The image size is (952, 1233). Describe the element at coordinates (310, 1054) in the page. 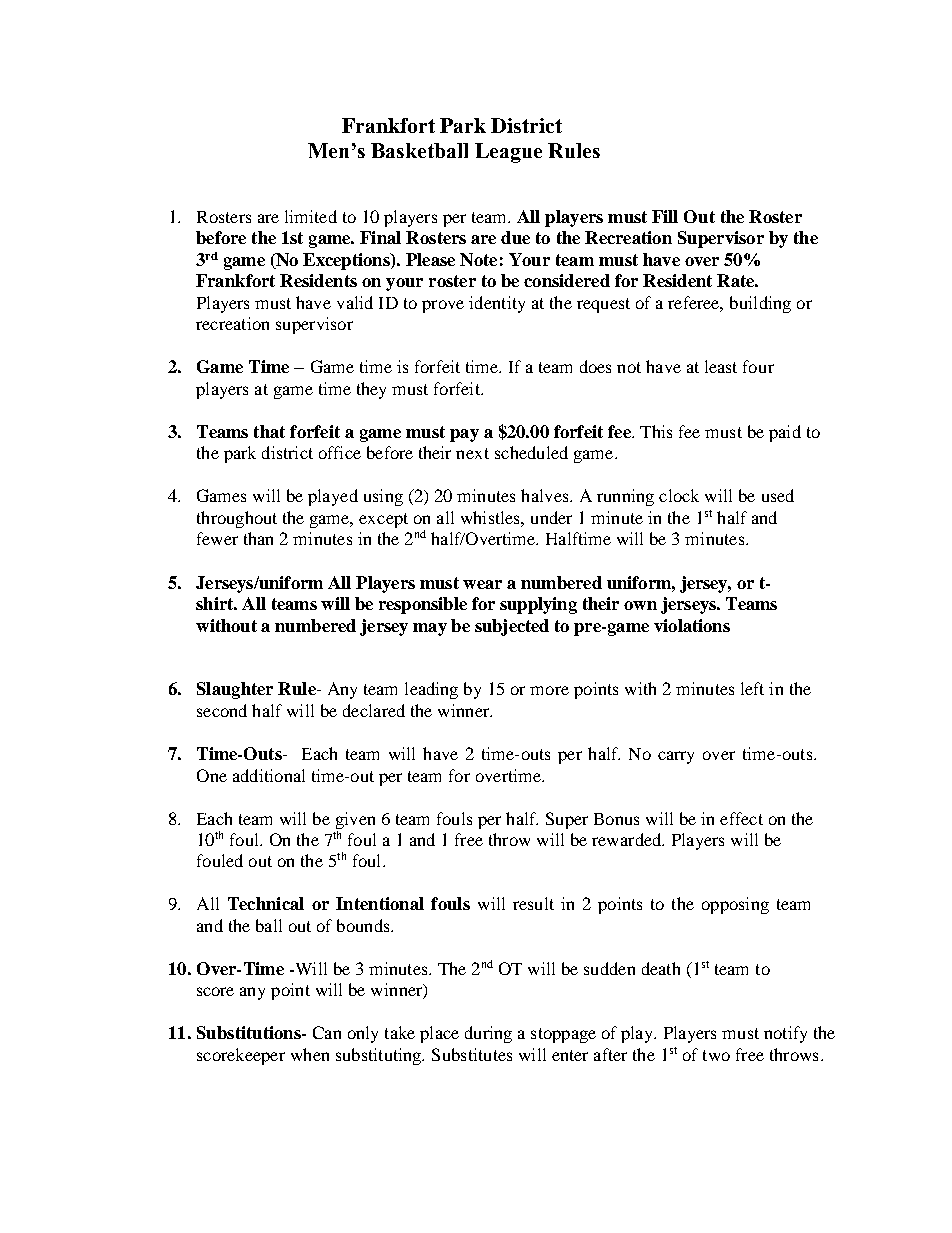

I see `when` at that location.
